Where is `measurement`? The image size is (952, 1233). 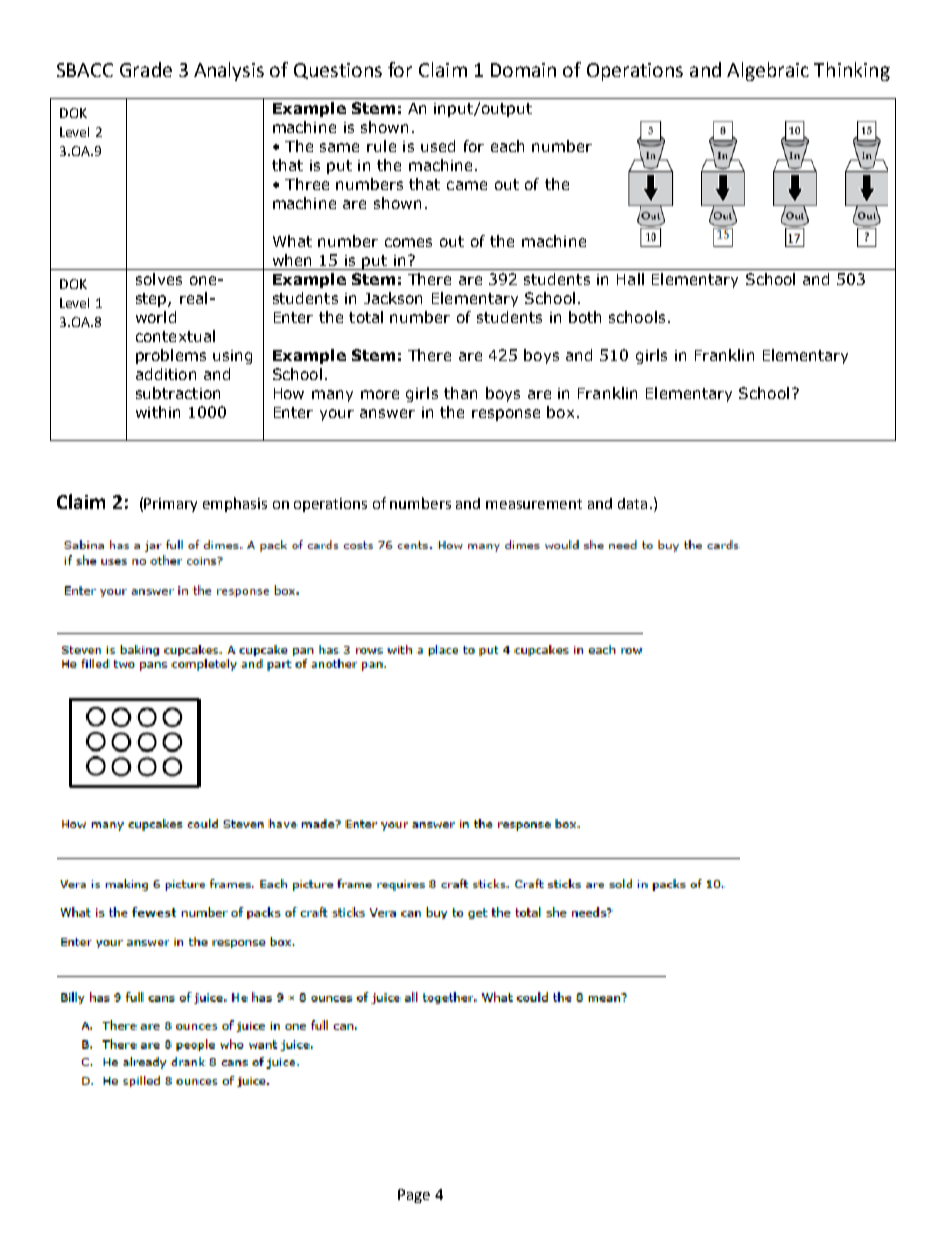 measurement is located at coordinates (534, 504).
